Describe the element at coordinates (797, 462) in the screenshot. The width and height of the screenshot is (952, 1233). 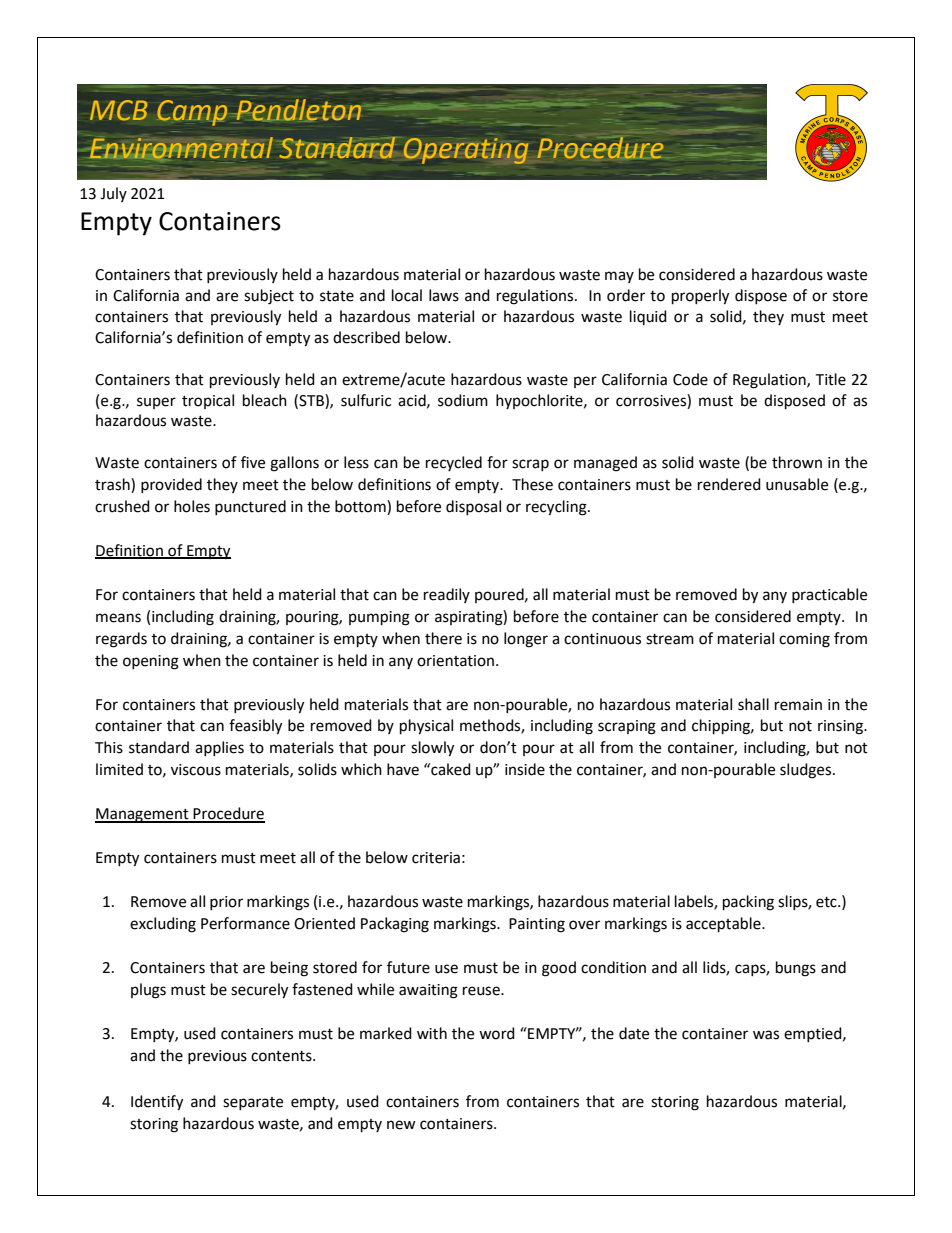
I see `thrown` at that location.
